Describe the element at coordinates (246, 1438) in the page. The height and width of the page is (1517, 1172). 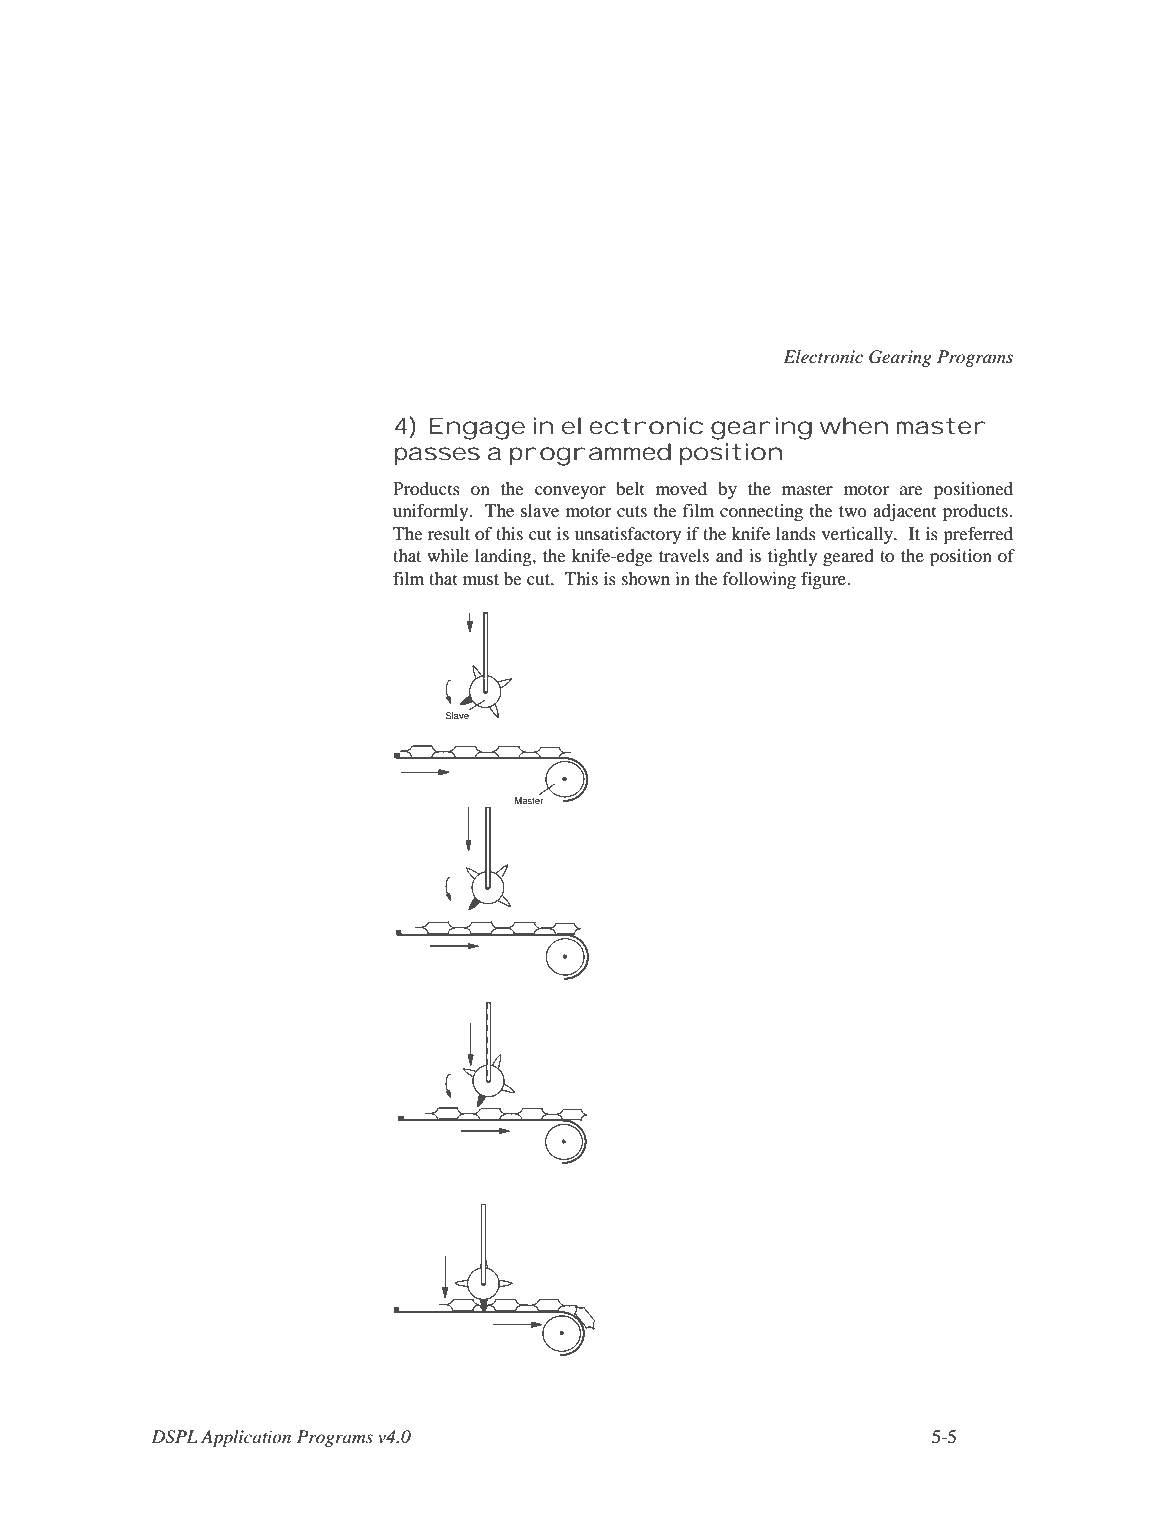
I see `Application` at that location.
